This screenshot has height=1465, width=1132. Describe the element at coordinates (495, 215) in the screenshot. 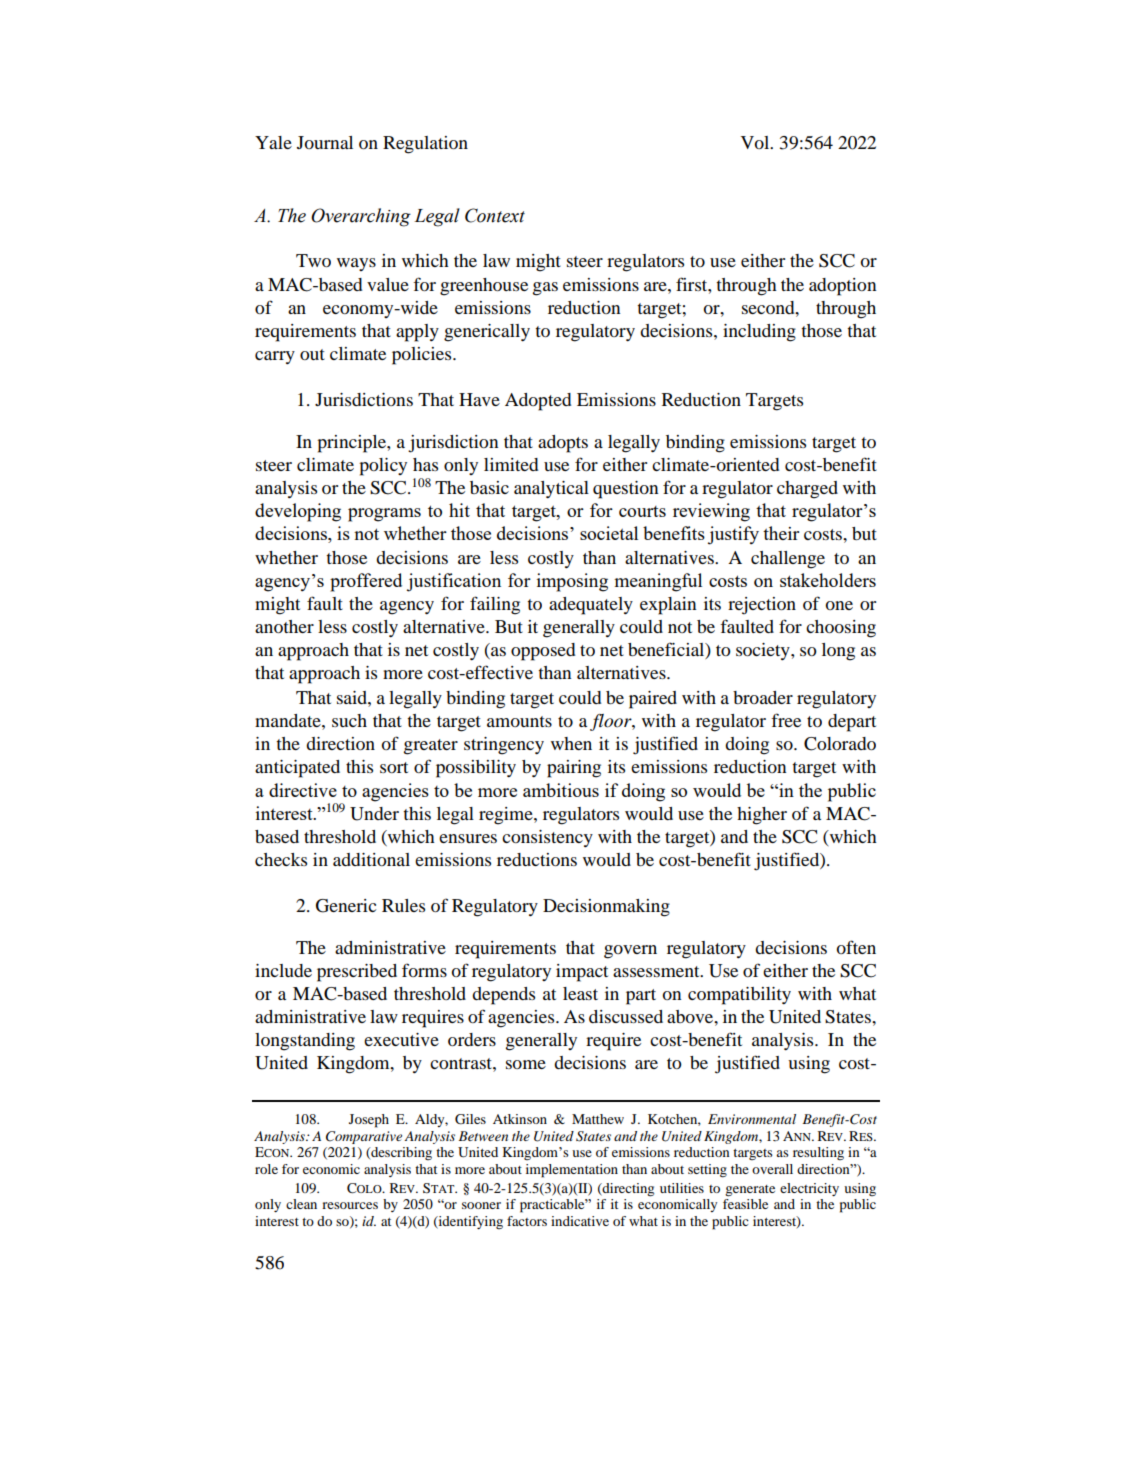

I see `Context` at that location.
